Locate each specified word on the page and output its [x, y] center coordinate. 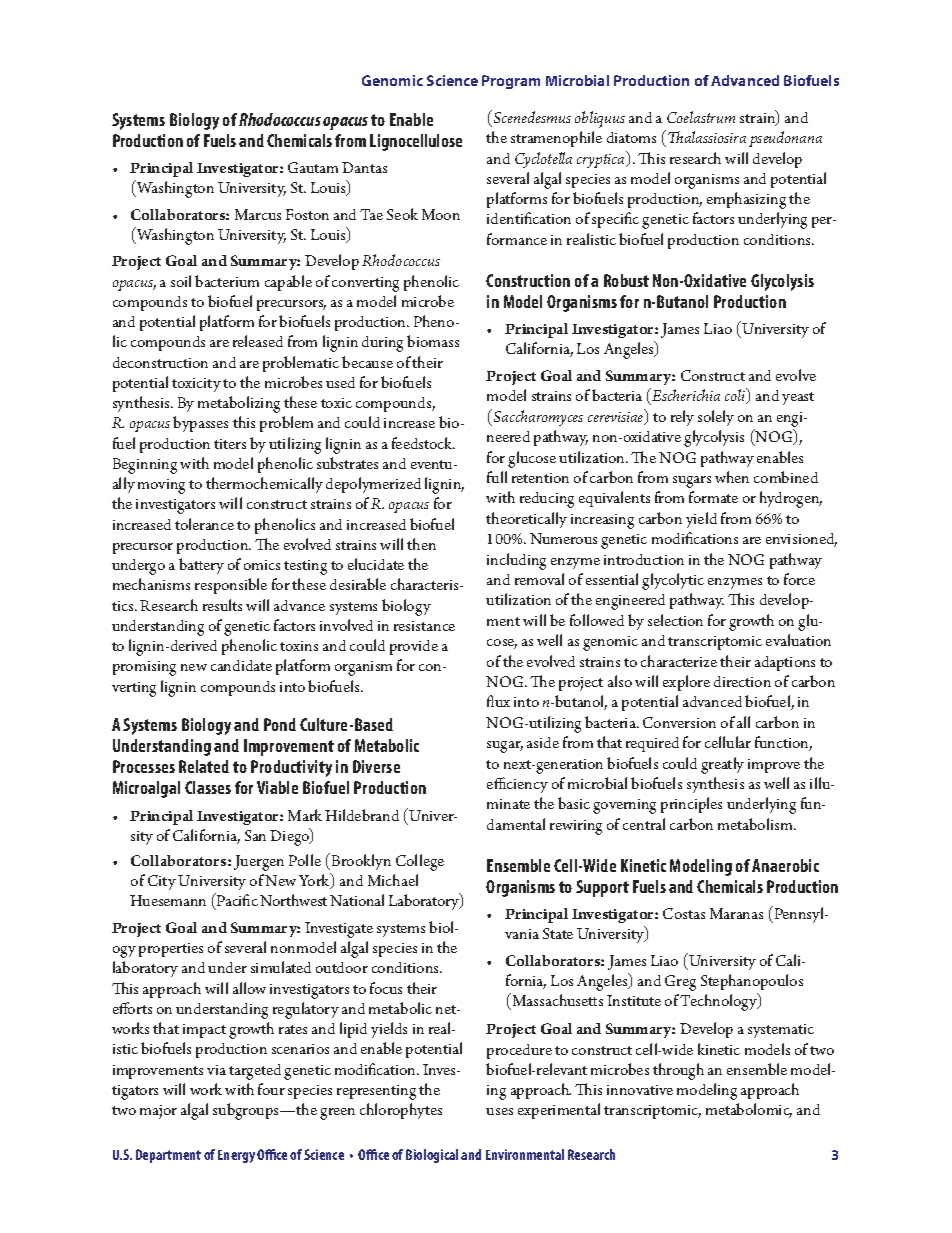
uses [499, 1111]
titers [230, 444]
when [732, 477]
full [497, 477]
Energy [236, 1156]
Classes [208, 787]
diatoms [631, 137]
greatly [722, 765]
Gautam [313, 167]
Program [511, 82]
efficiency [517, 785]
